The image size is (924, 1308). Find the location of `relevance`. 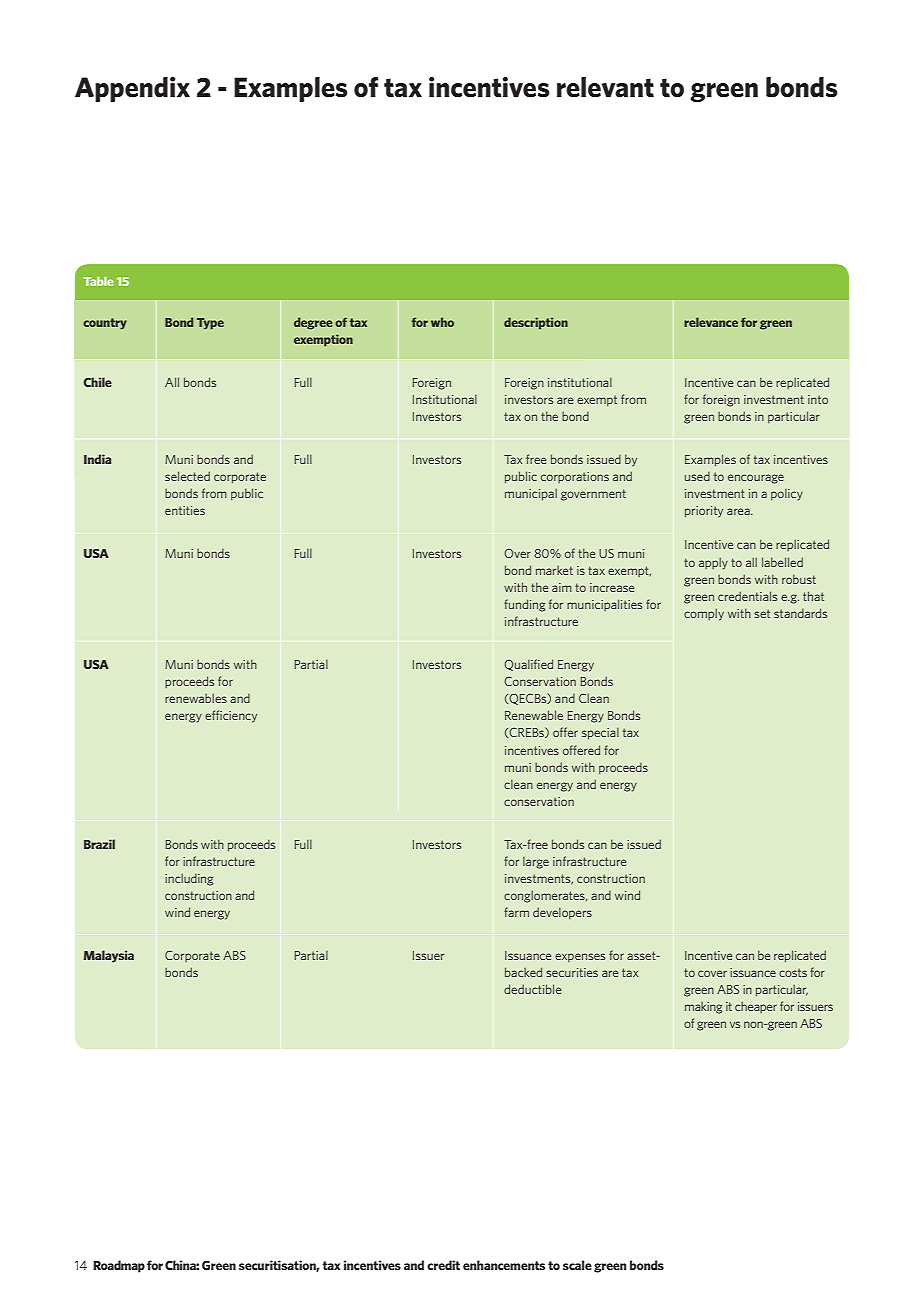

relevance is located at coordinates (711, 322).
